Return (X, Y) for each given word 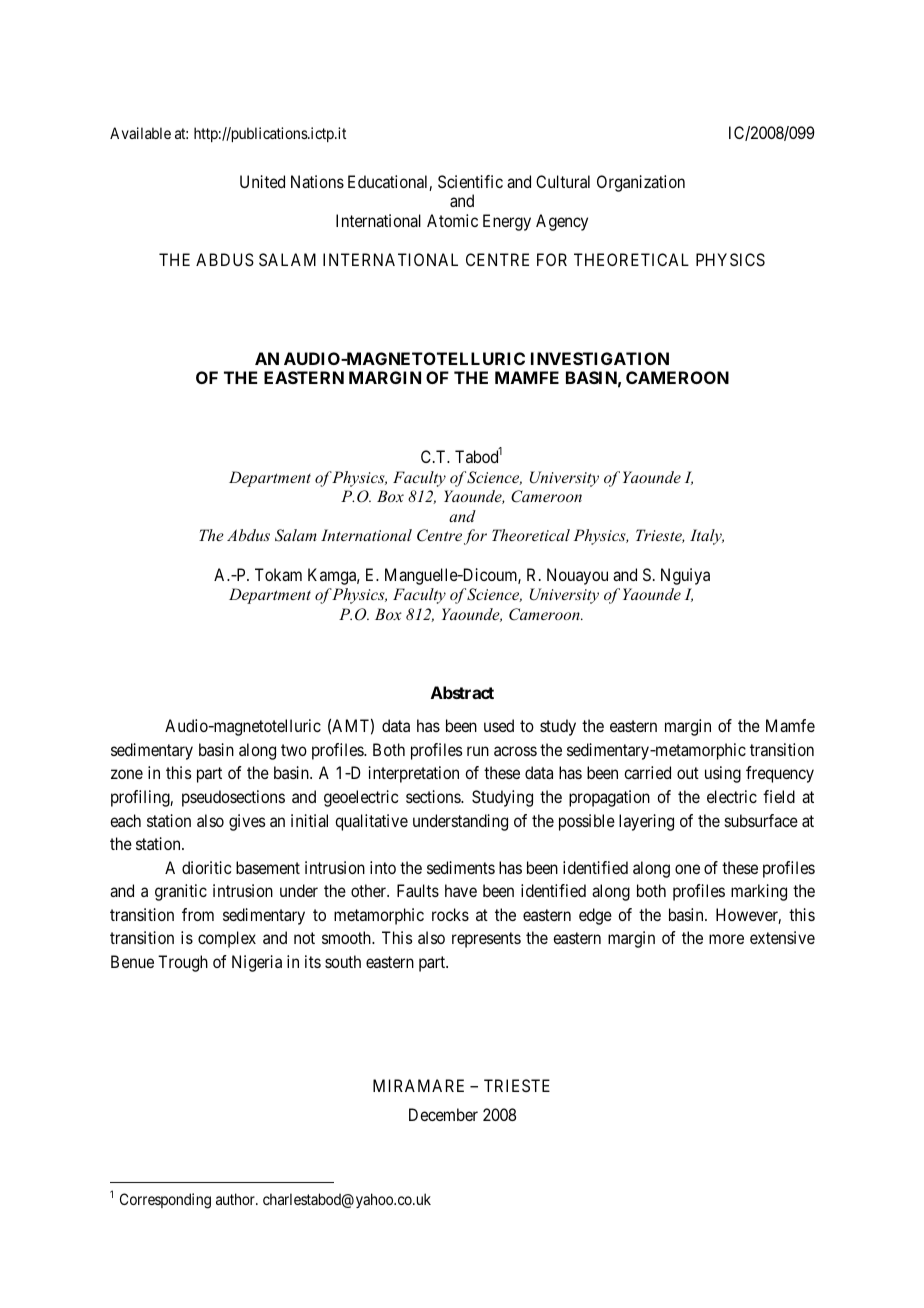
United (262, 181)
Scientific (470, 181)
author (236, 1199)
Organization (641, 183)
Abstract (462, 692)
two (294, 750)
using (723, 774)
